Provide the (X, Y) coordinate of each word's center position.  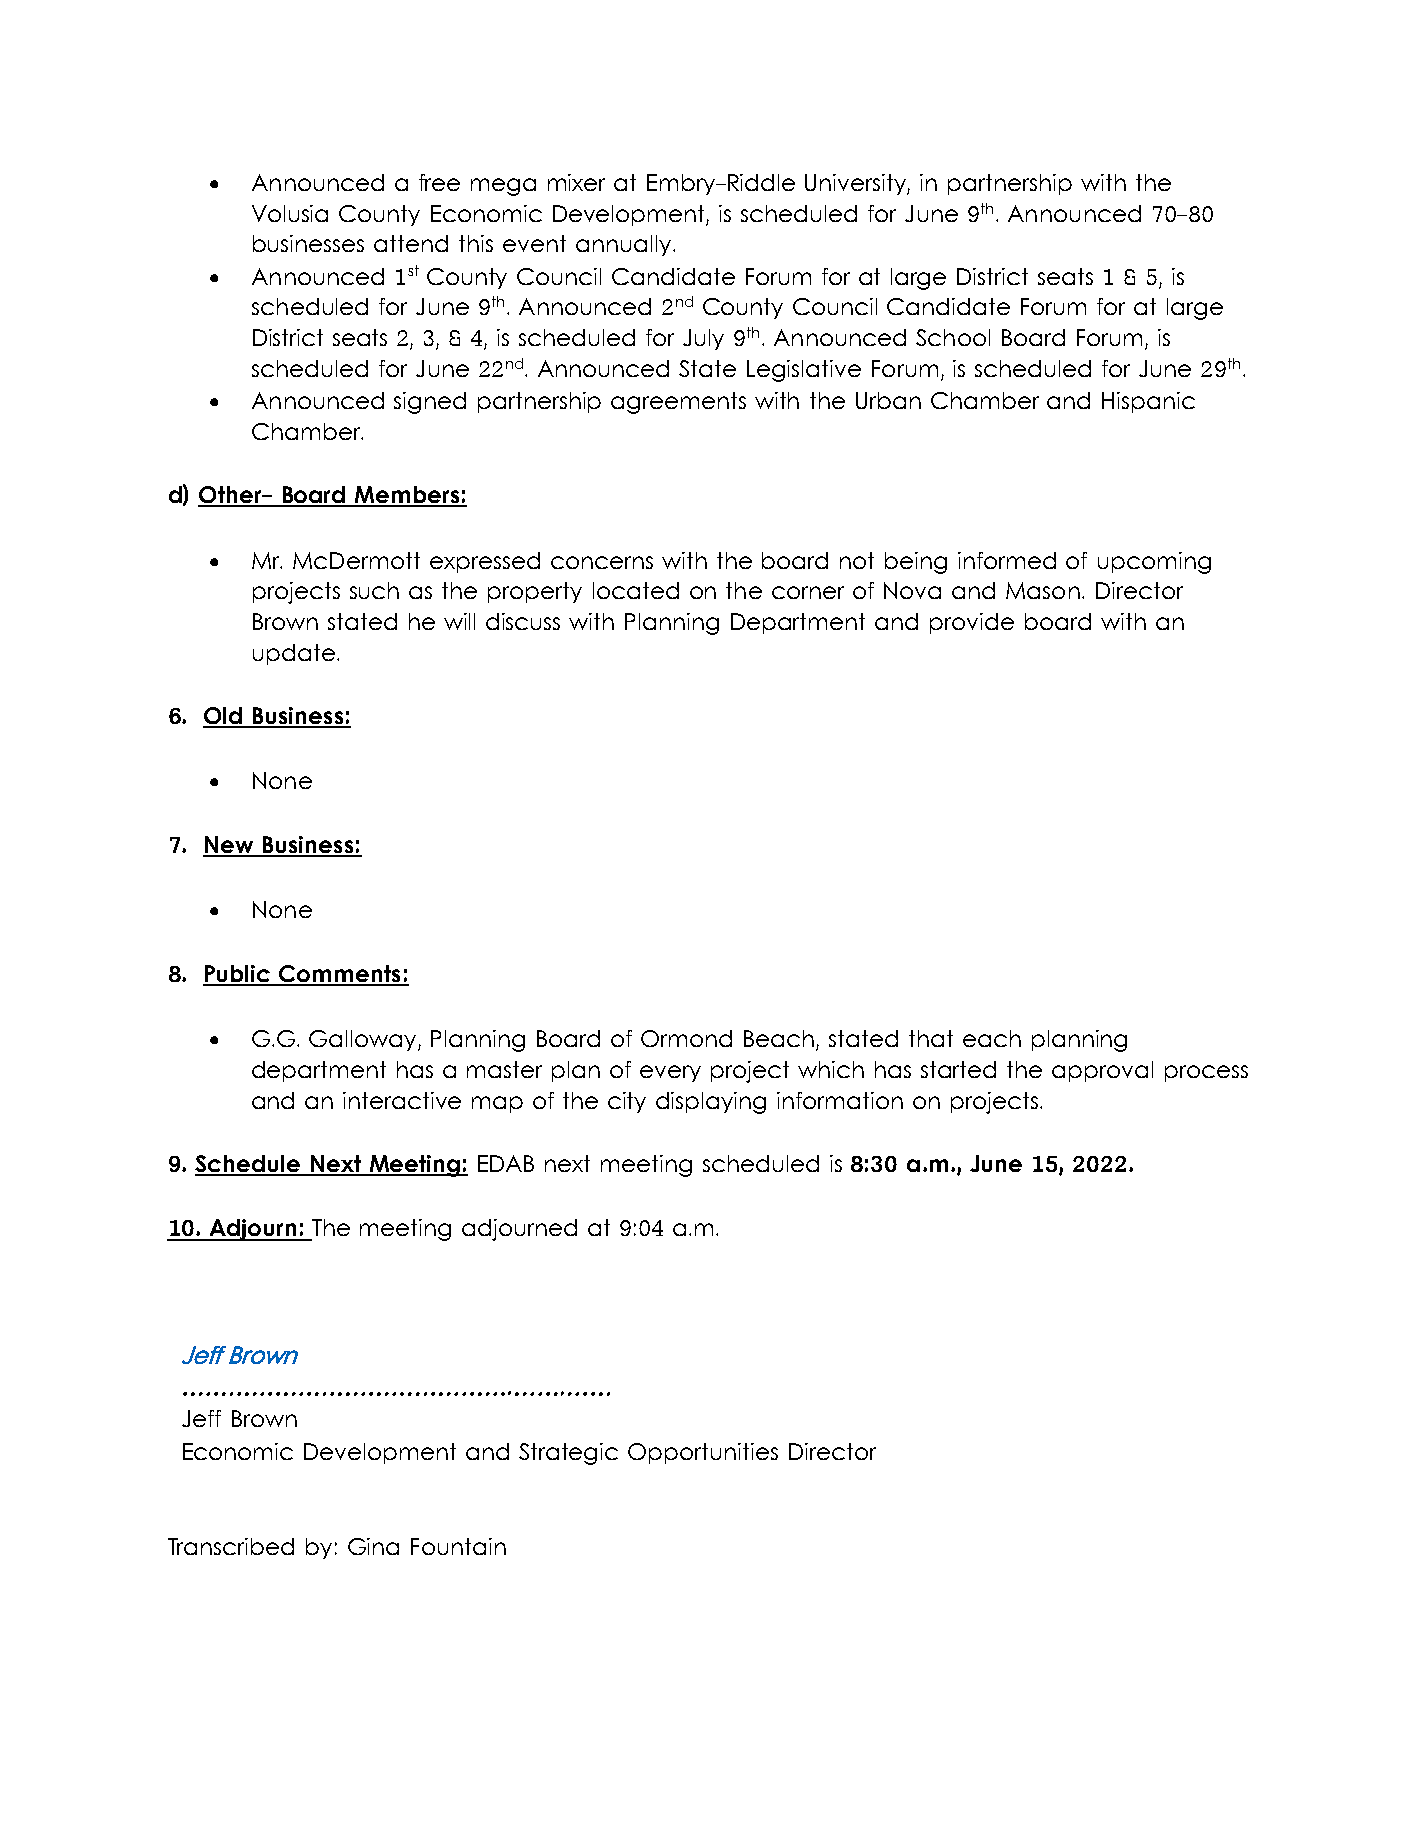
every (670, 1073)
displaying (711, 1103)
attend (411, 243)
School (953, 337)
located (636, 590)
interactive (402, 1100)
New (229, 846)
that (931, 1038)
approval (1102, 1071)
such (374, 590)
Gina (373, 1546)
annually (625, 245)
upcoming (1154, 563)
